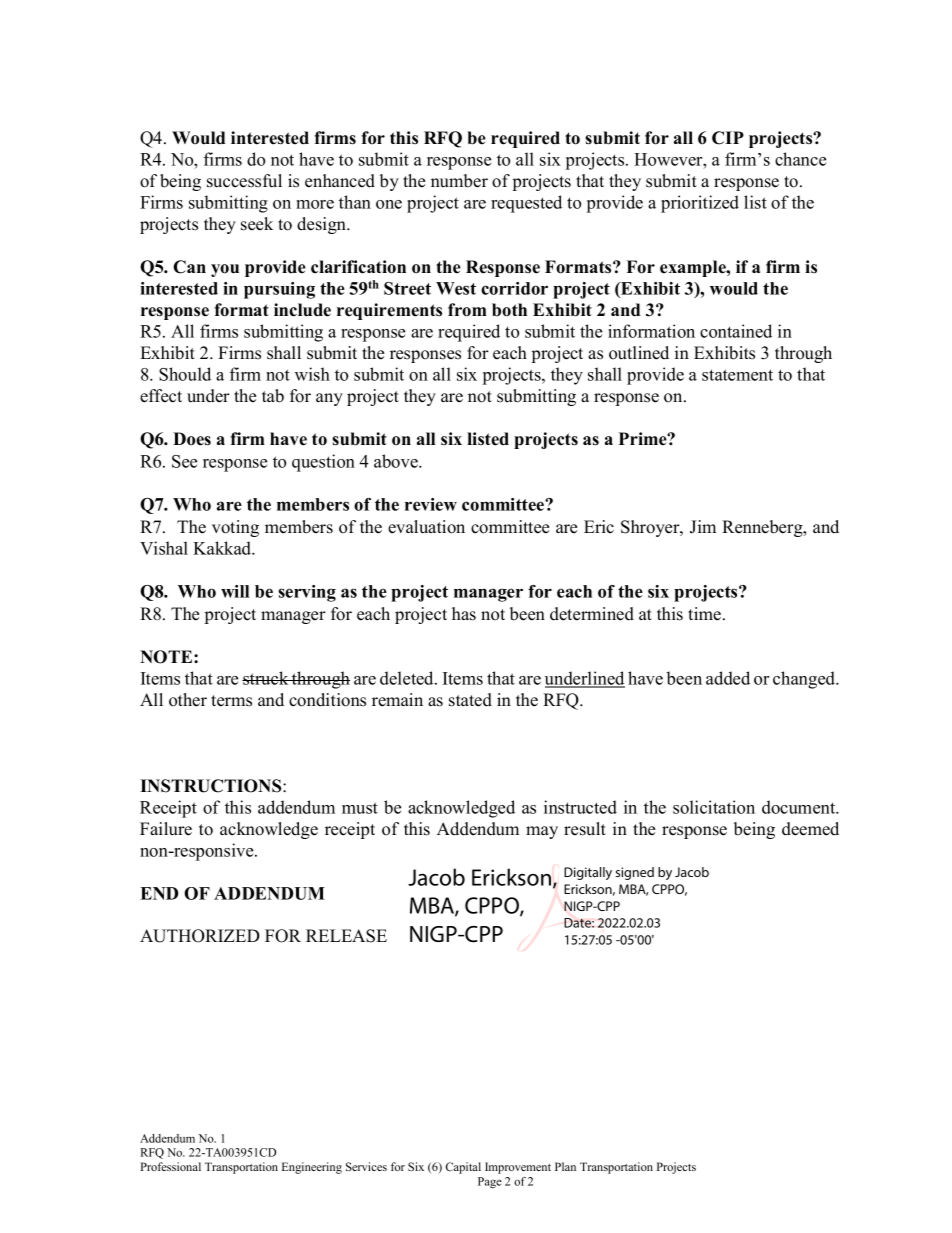 This screenshot has height=1233, width=952. I want to click on added, so click(728, 678).
